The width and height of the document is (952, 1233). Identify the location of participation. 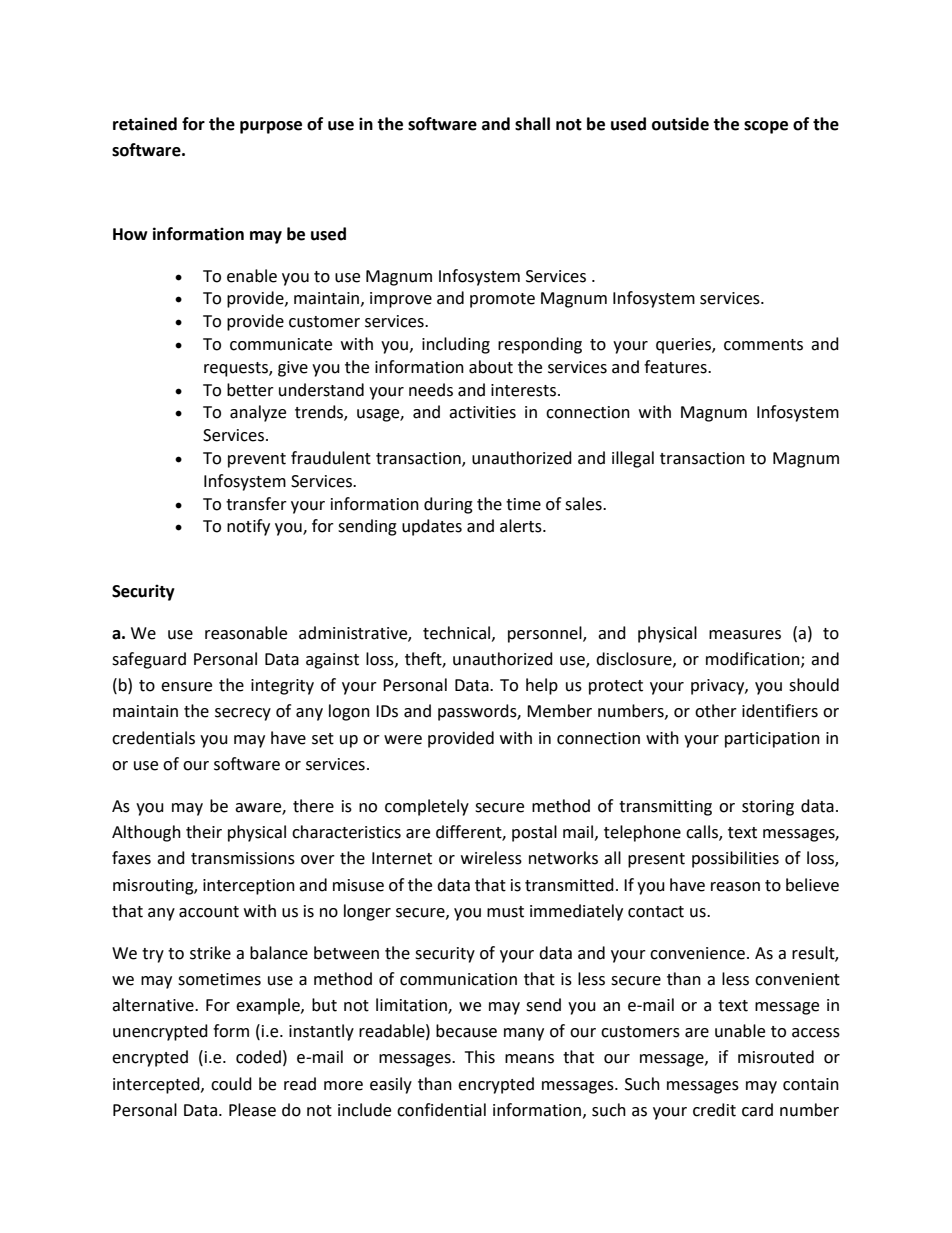
(772, 740).
